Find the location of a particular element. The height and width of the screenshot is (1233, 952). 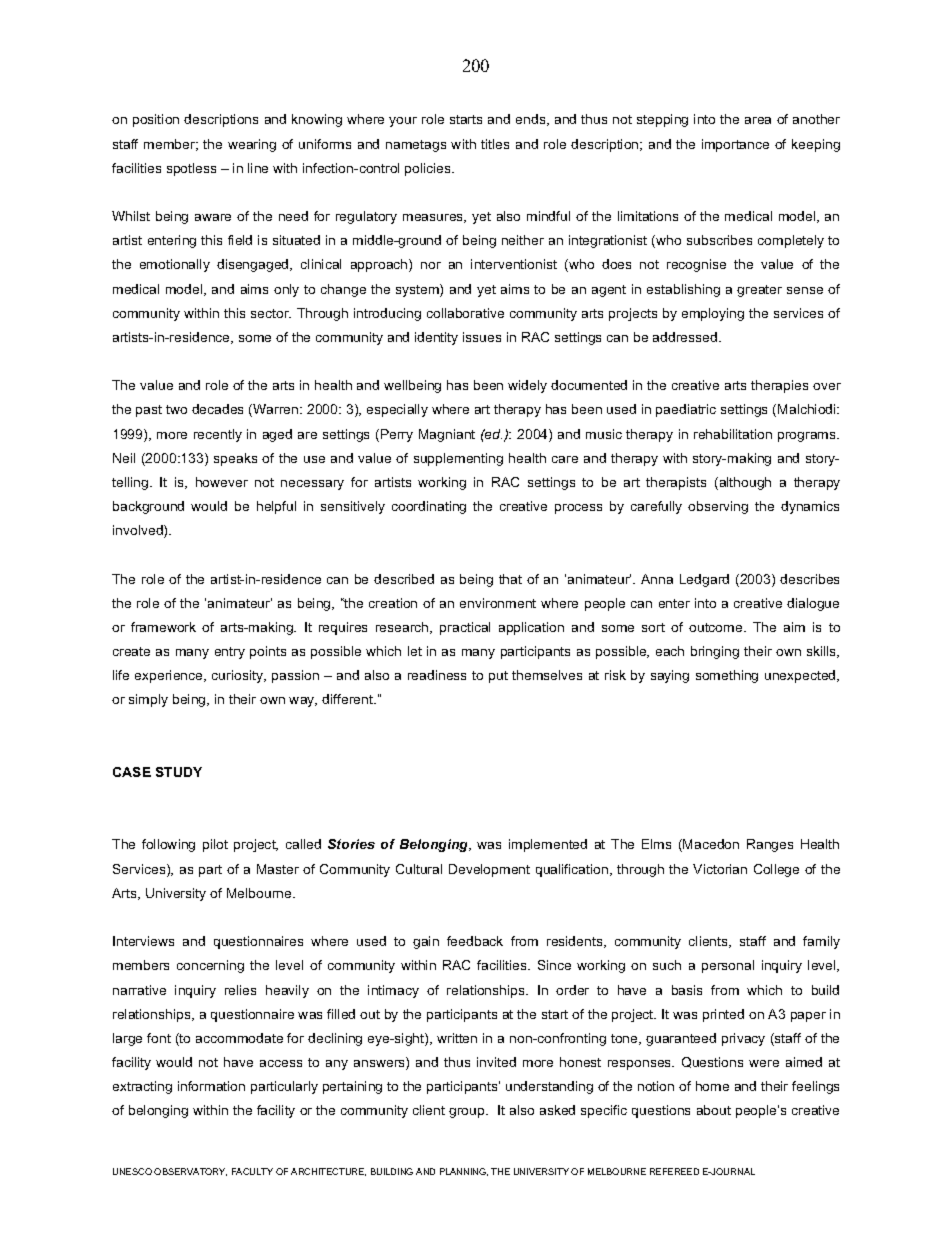

practical is located at coordinates (465, 628).
